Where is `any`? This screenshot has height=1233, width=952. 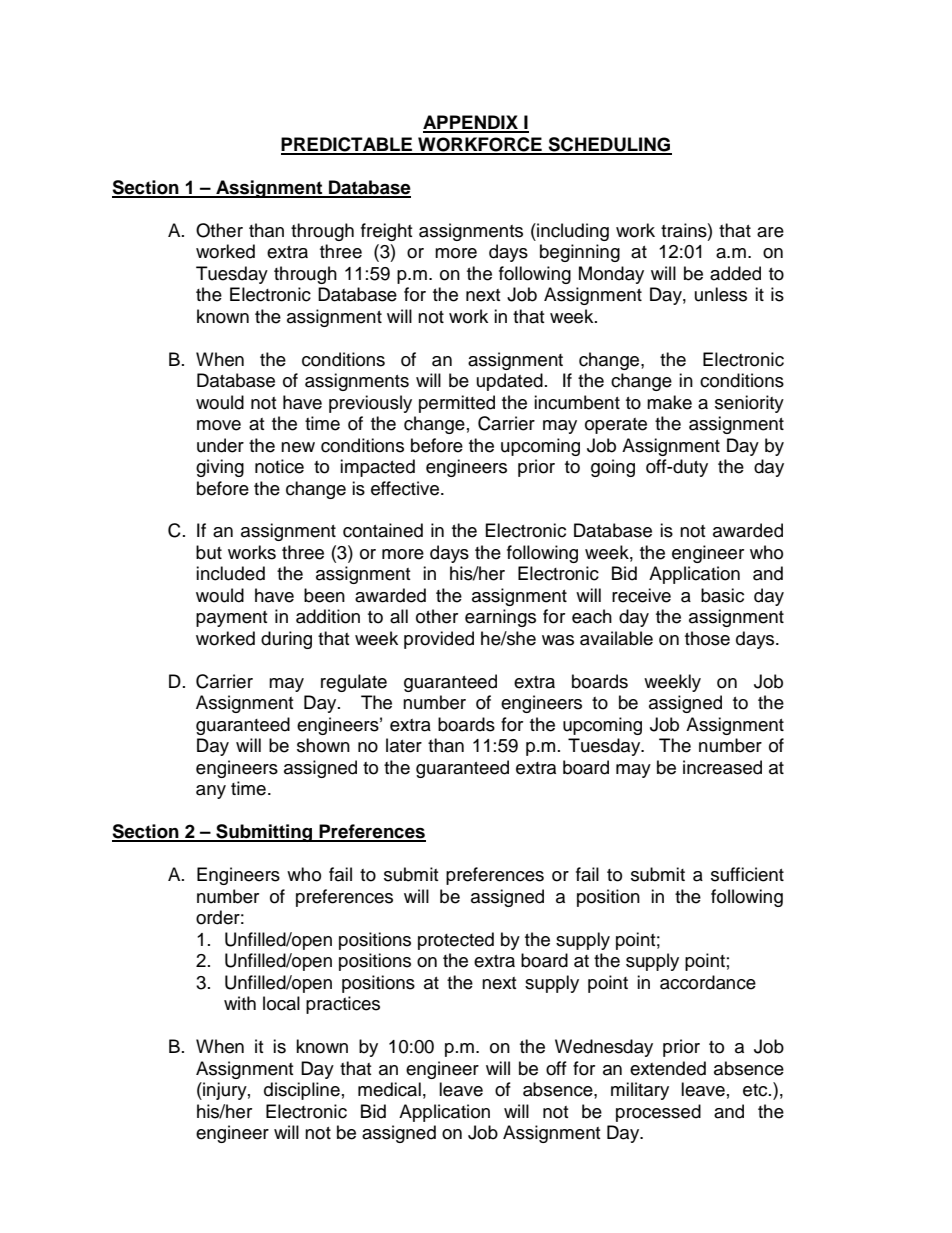
any is located at coordinates (211, 792).
